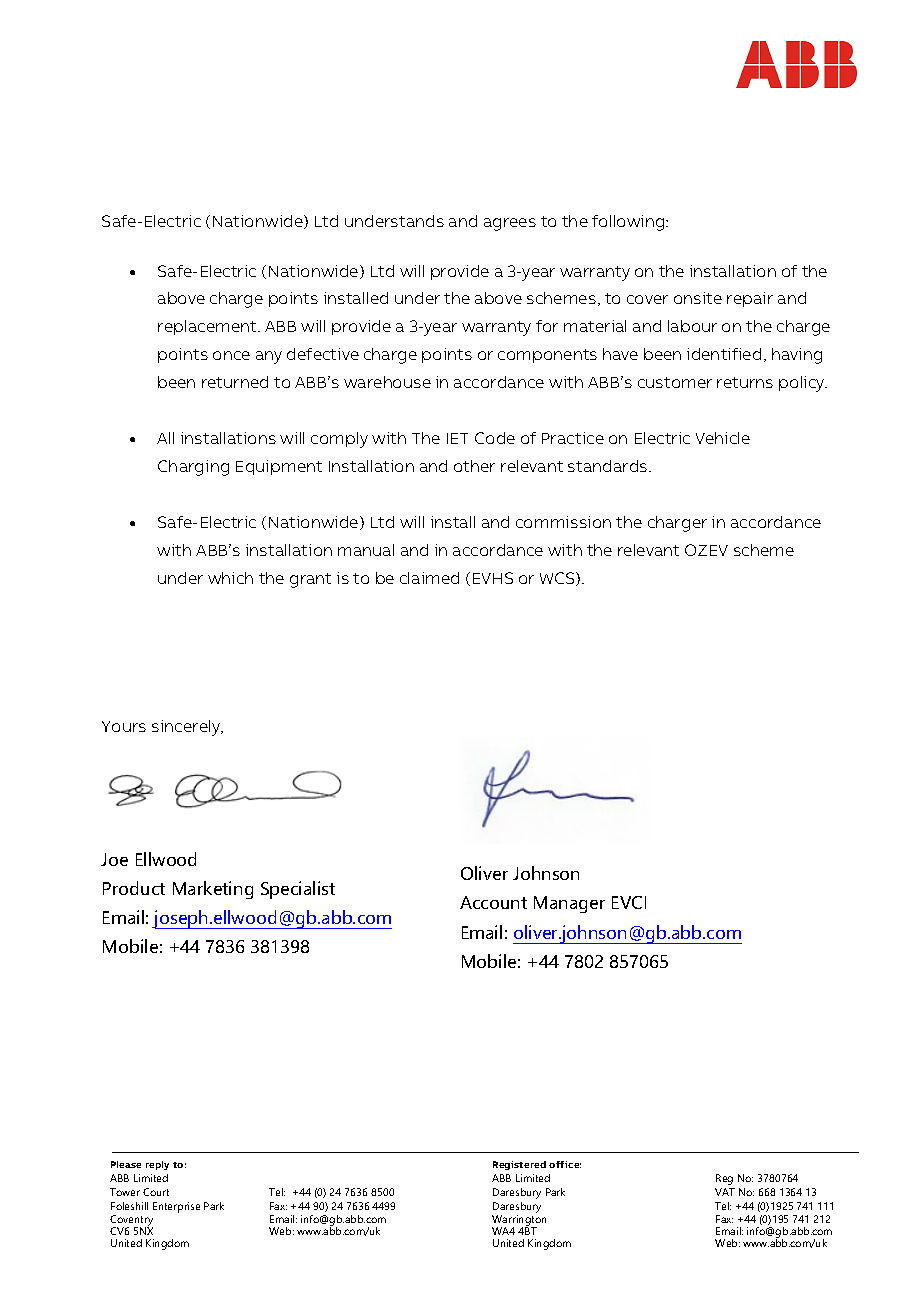 This screenshot has width=924, height=1307. I want to click on Specialist, so click(298, 890).
